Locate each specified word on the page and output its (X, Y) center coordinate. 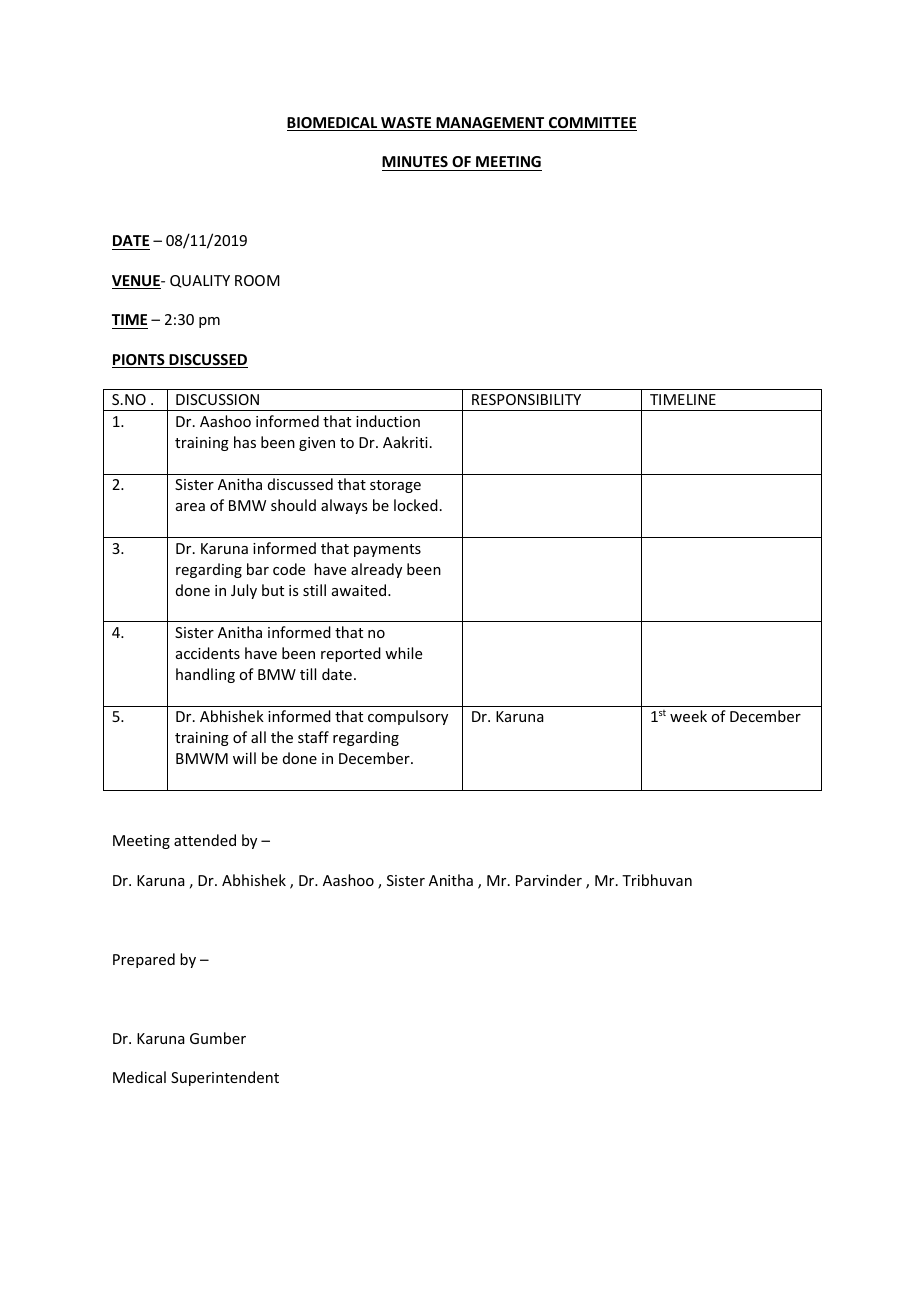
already (376, 570)
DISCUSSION (217, 399)
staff (313, 737)
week (688, 716)
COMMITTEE (592, 124)
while (403, 653)
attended (205, 840)
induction (388, 421)
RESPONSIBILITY (526, 399)
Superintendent (225, 1078)
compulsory (408, 717)
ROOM (257, 280)
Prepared (144, 960)
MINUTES (415, 161)
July (244, 591)
